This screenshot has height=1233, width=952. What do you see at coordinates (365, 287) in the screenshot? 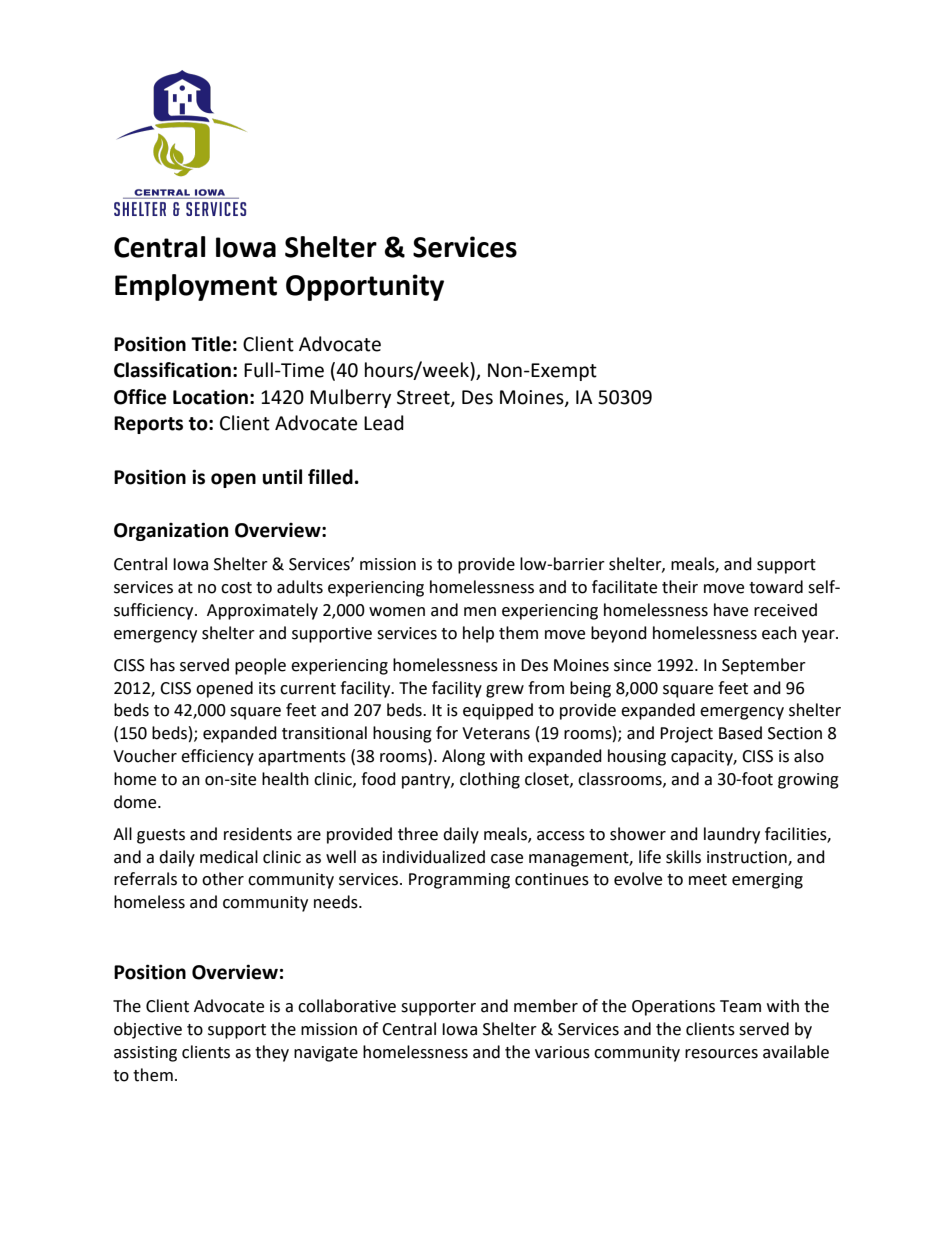
I see `Opportunity` at bounding box center [365, 287].
